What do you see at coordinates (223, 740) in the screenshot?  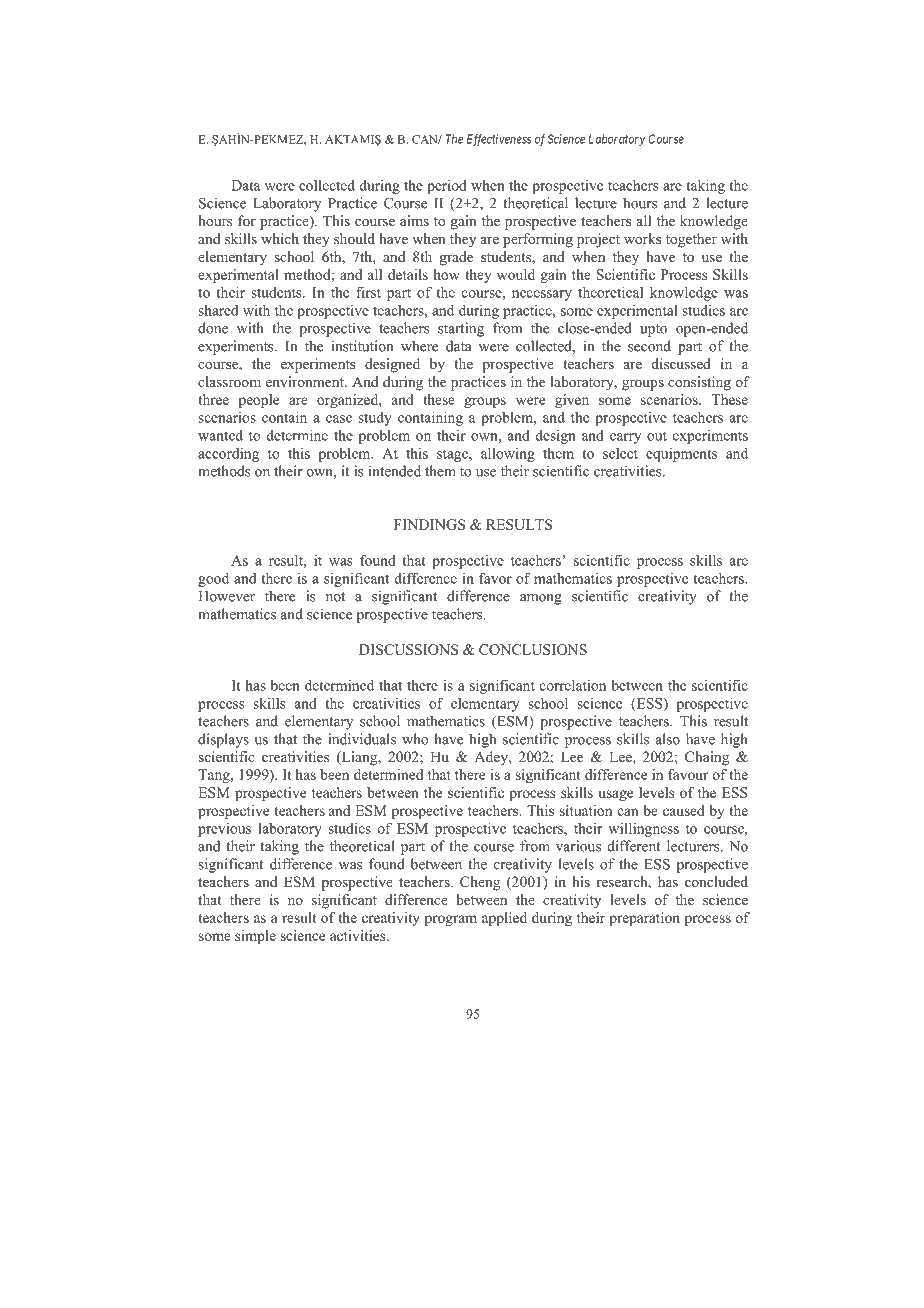 I see `displays` at bounding box center [223, 740].
